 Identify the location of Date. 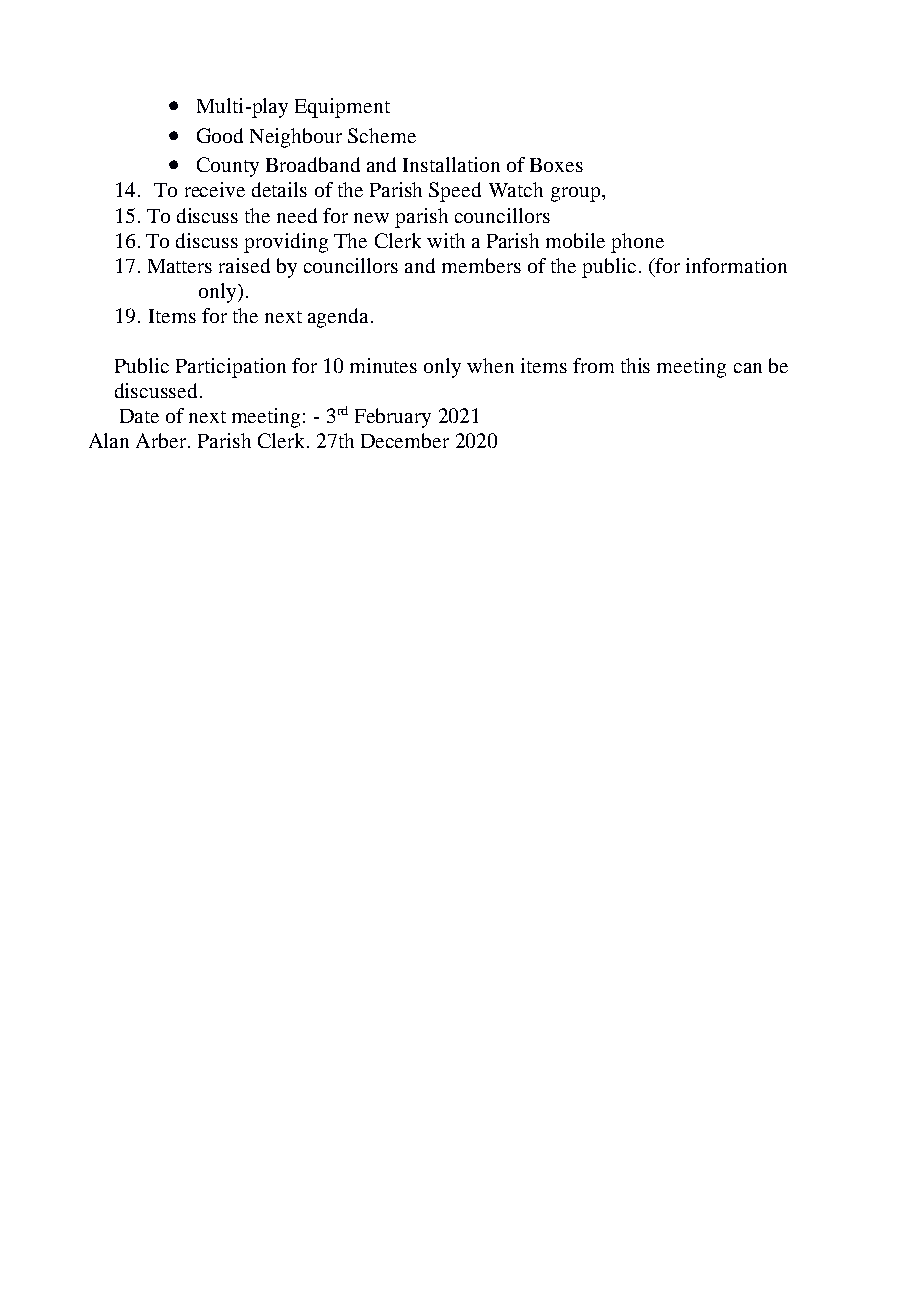
(139, 416).
